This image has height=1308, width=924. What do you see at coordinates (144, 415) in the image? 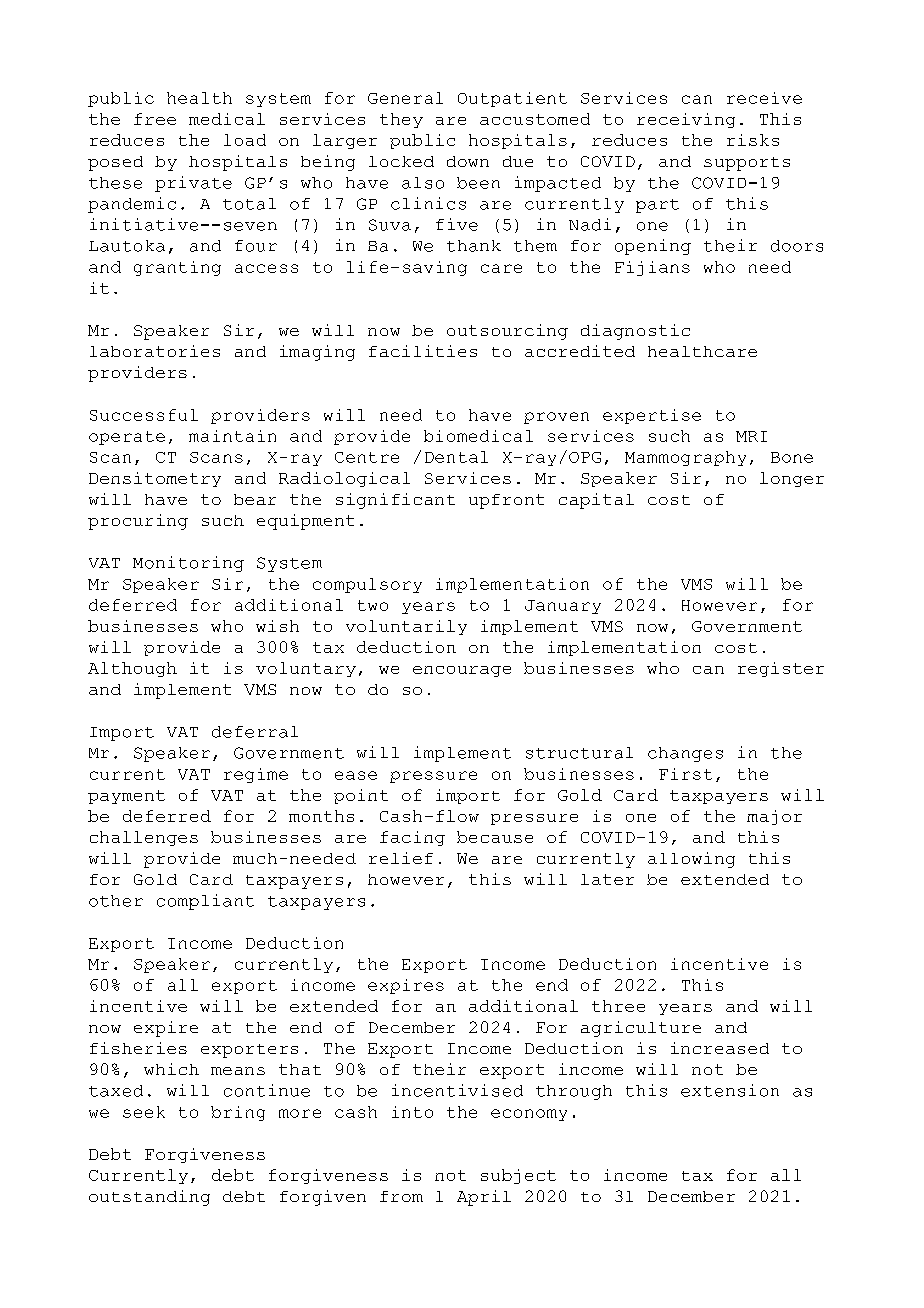
I see `Successful` at bounding box center [144, 415].
